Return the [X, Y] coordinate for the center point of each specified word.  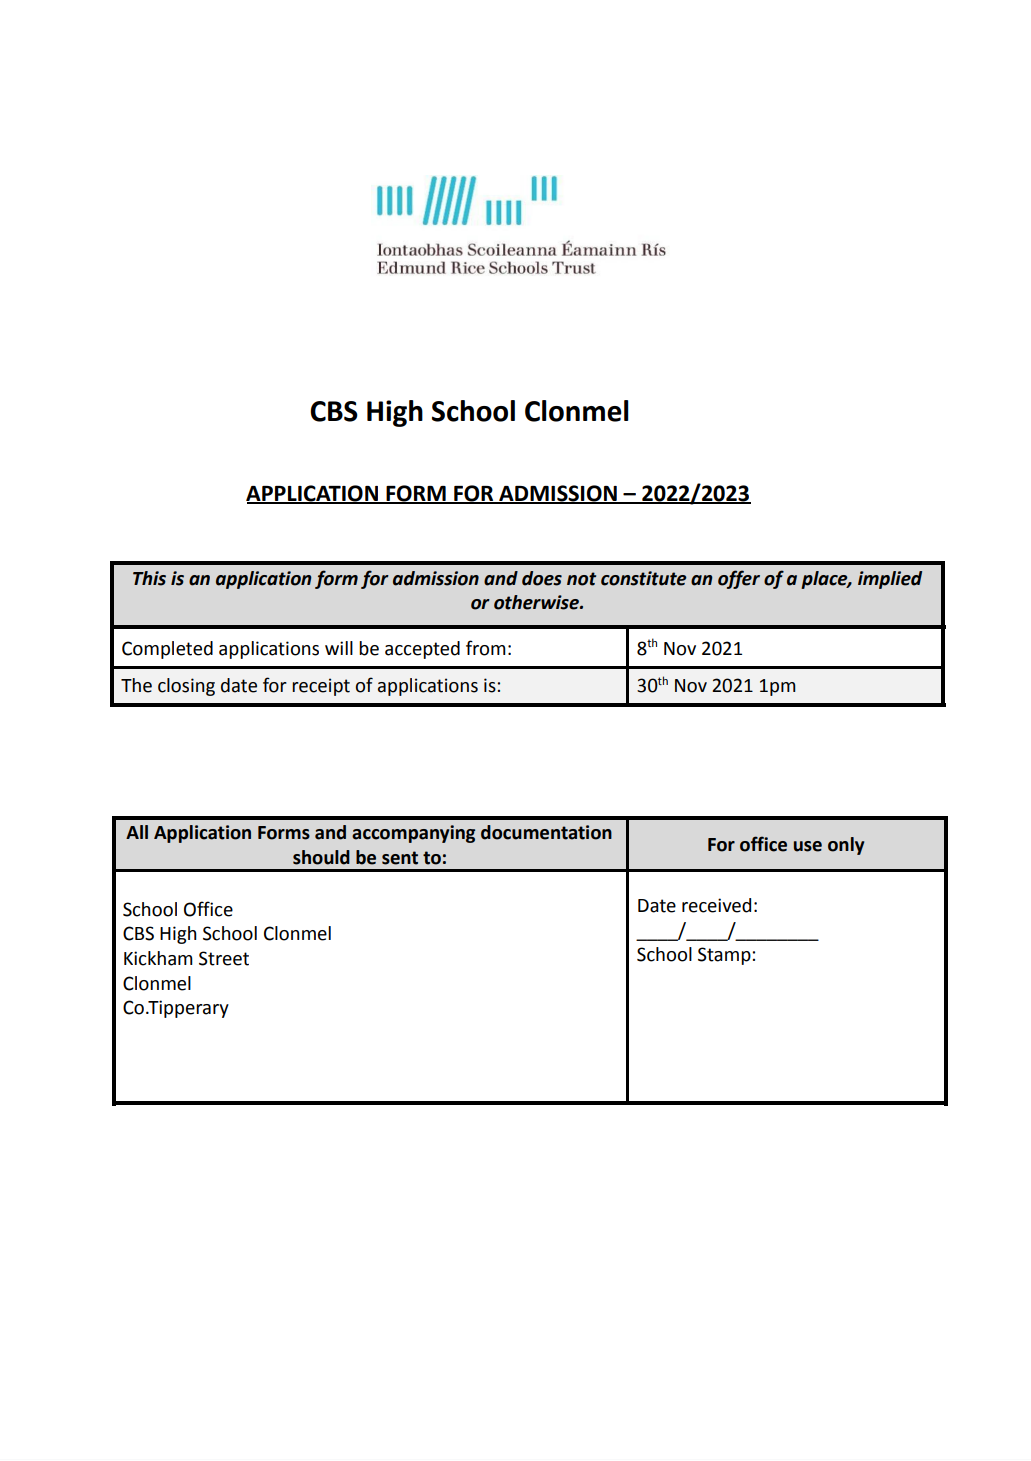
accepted [422, 650]
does [542, 578]
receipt [321, 687]
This [149, 578]
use [808, 846]
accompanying [413, 834]
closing [186, 687]
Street [224, 958]
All [137, 832]
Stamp [725, 956]
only [846, 846]
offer [739, 579]
